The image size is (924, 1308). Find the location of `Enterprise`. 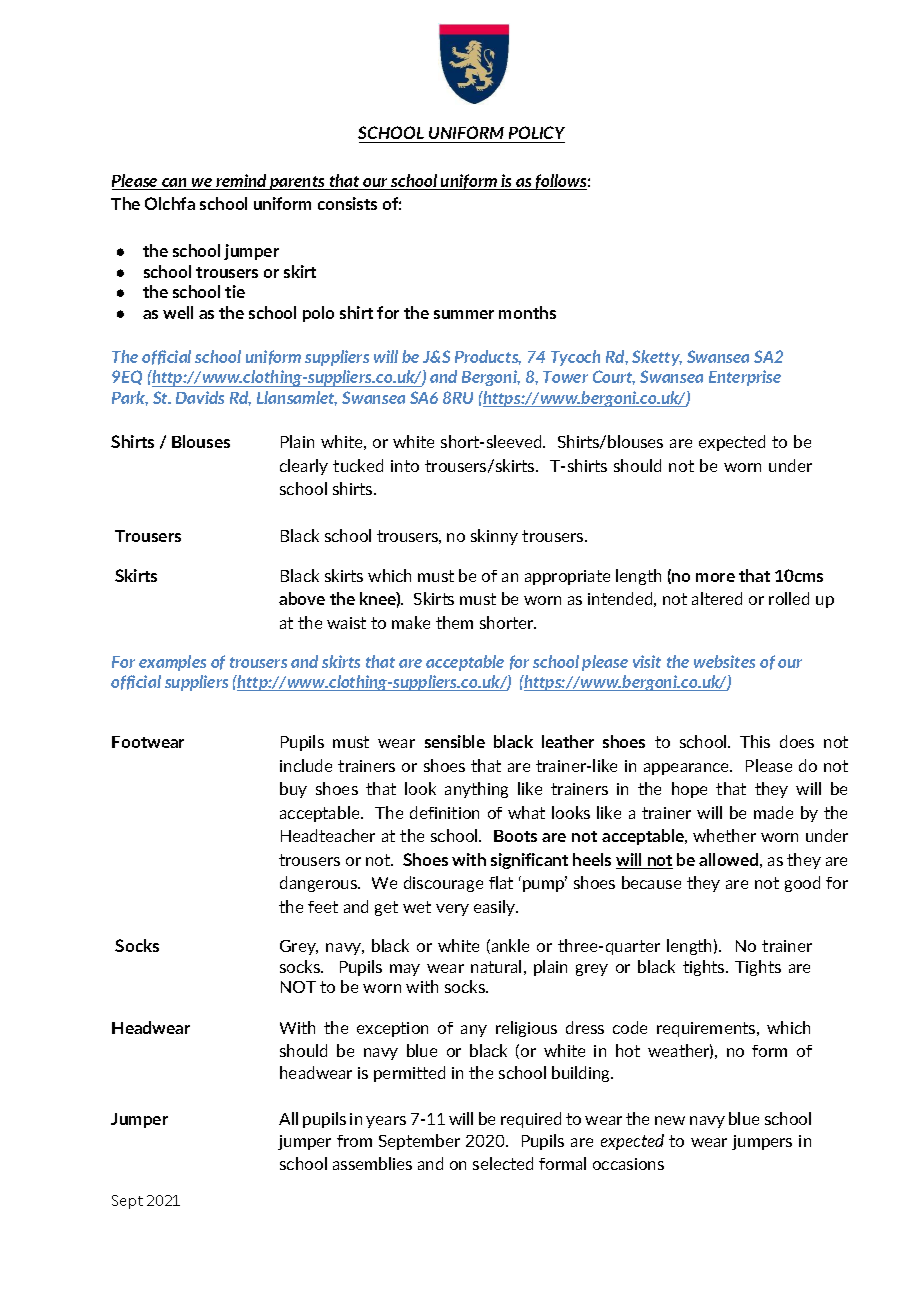

Enterprise is located at coordinates (745, 378).
